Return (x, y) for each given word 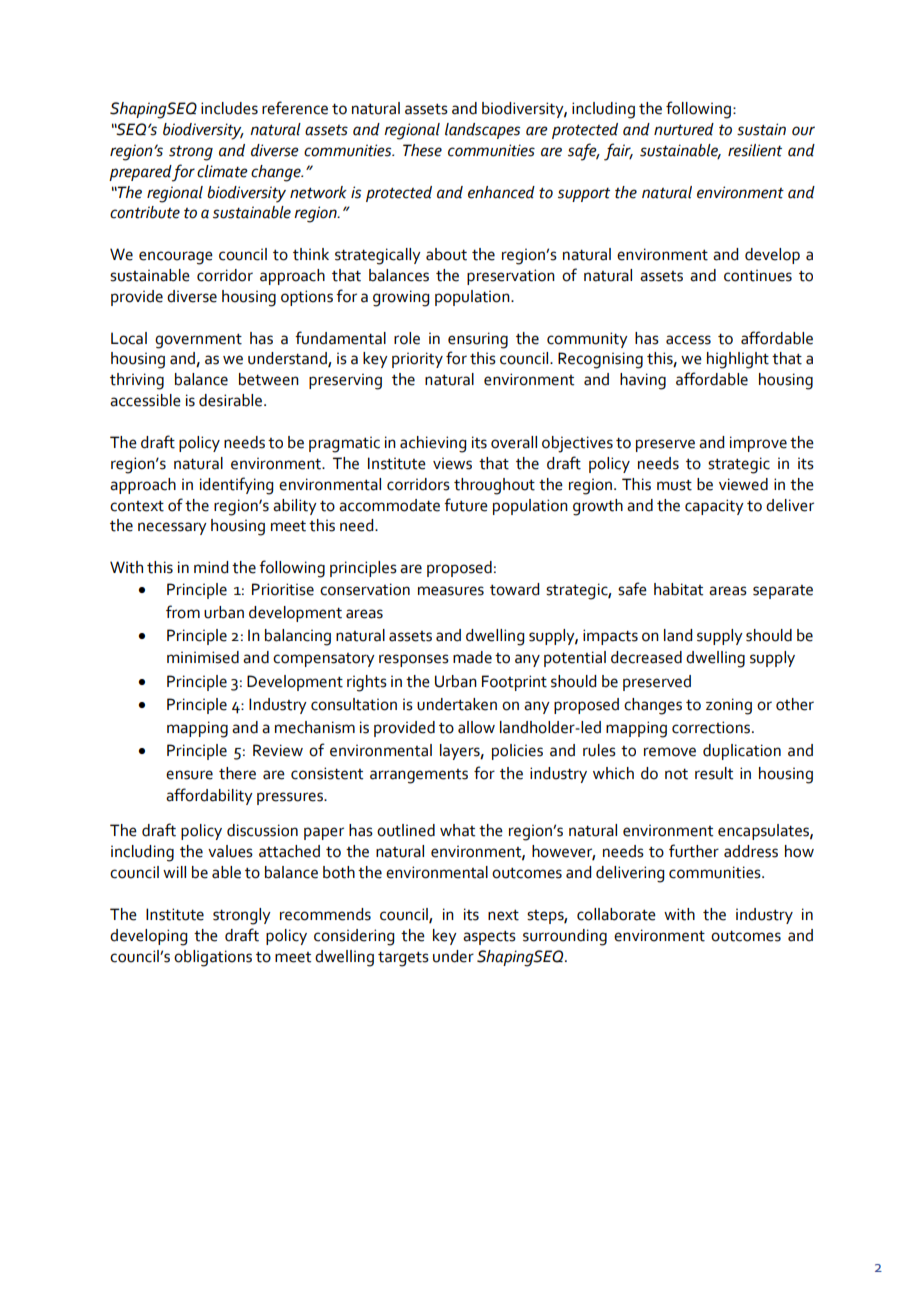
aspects (489, 938)
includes (229, 108)
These (422, 150)
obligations (213, 958)
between (269, 379)
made (472, 657)
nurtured (684, 129)
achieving (433, 444)
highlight (738, 360)
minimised (203, 657)
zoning (729, 706)
